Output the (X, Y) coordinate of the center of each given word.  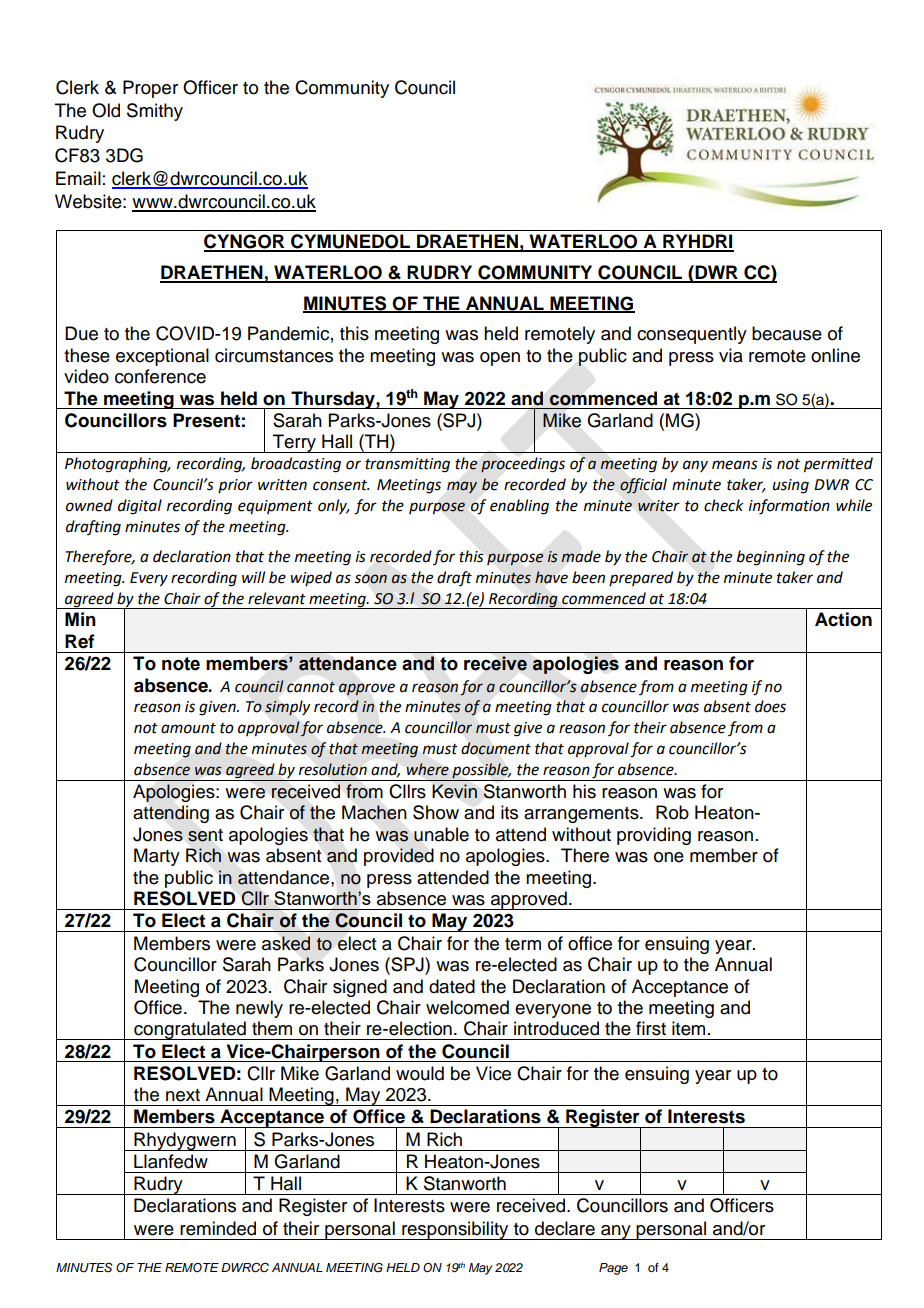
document (496, 748)
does (770, 706)
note (181, 664)
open (500, 359)
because (787, 333)
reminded (218, 1228)
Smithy (155, 112)
